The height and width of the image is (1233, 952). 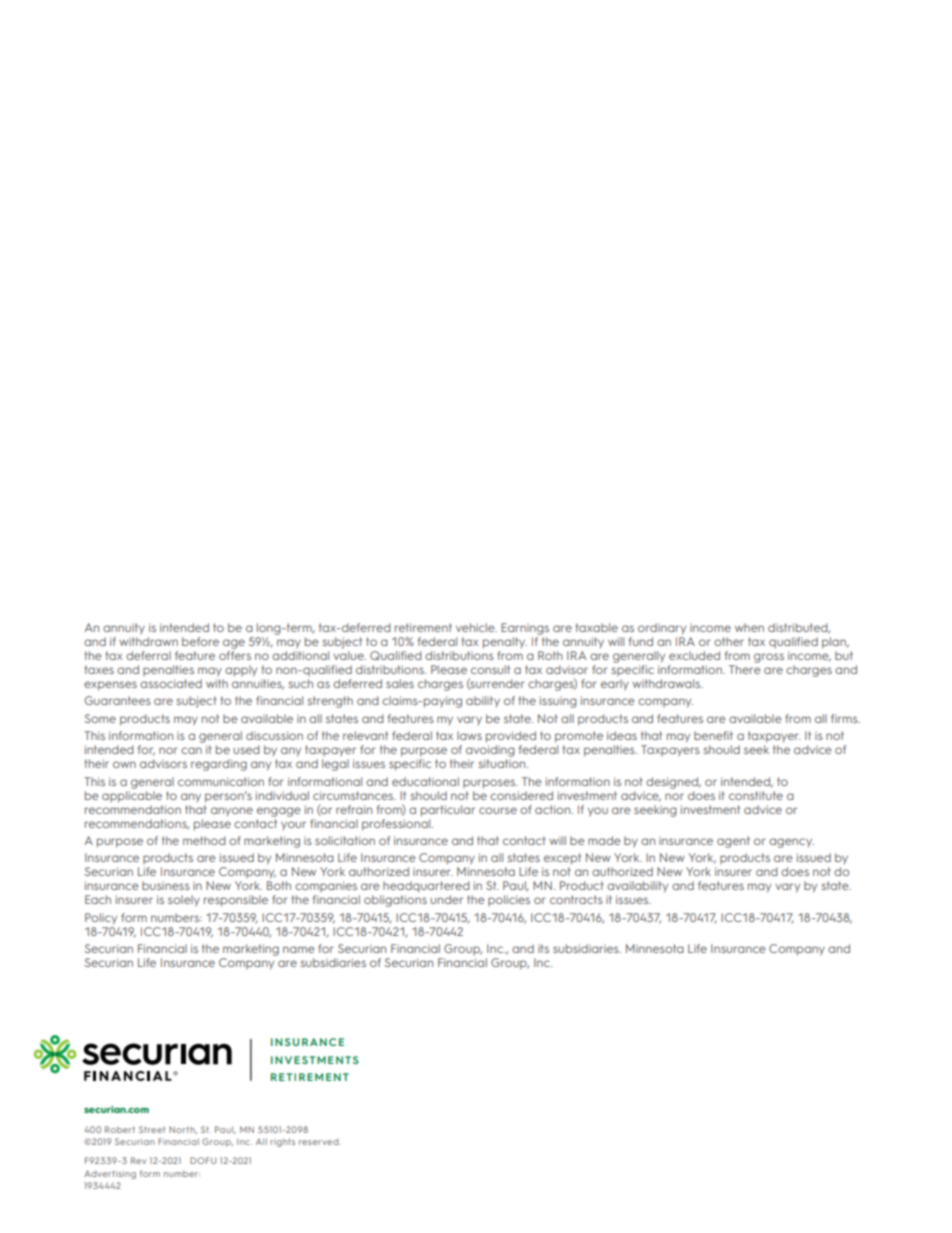 What do you see at coordinates (299, 949) in the image?
I see `name` at bounding box center [299, 949].
